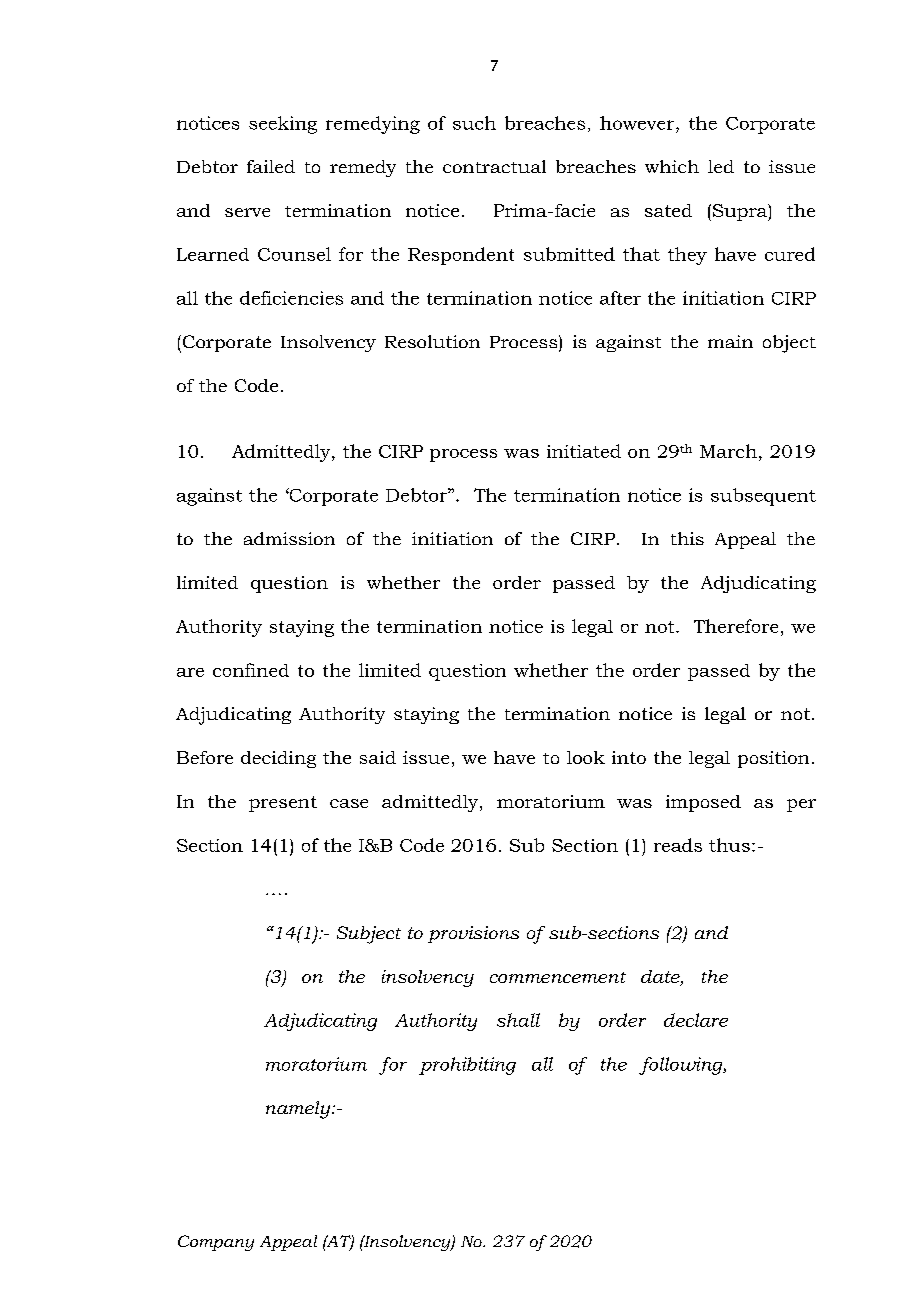 The height and width of the screenshot is (1308, 924). Describe the element at coordinates (586, 757) in the screenshot. I see `look` at that location.
